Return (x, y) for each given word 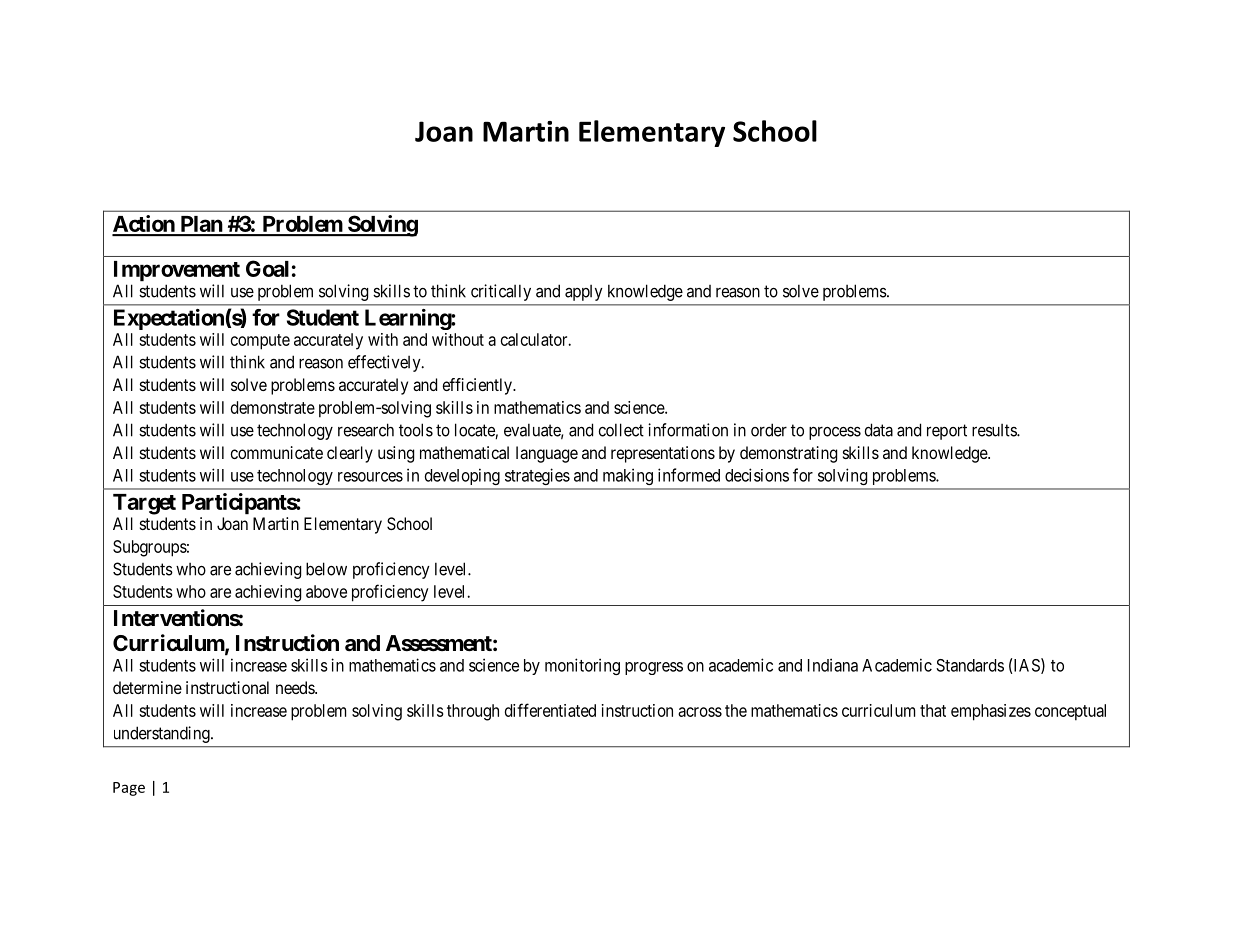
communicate (277, 452)
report (947, 432)
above (326, 591)
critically (501, 292)
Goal (267, 268)
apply (584, 293)
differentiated (550, 710)
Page (129, 789)
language (547, 454)
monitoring (582, 666)
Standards (970, 665)
